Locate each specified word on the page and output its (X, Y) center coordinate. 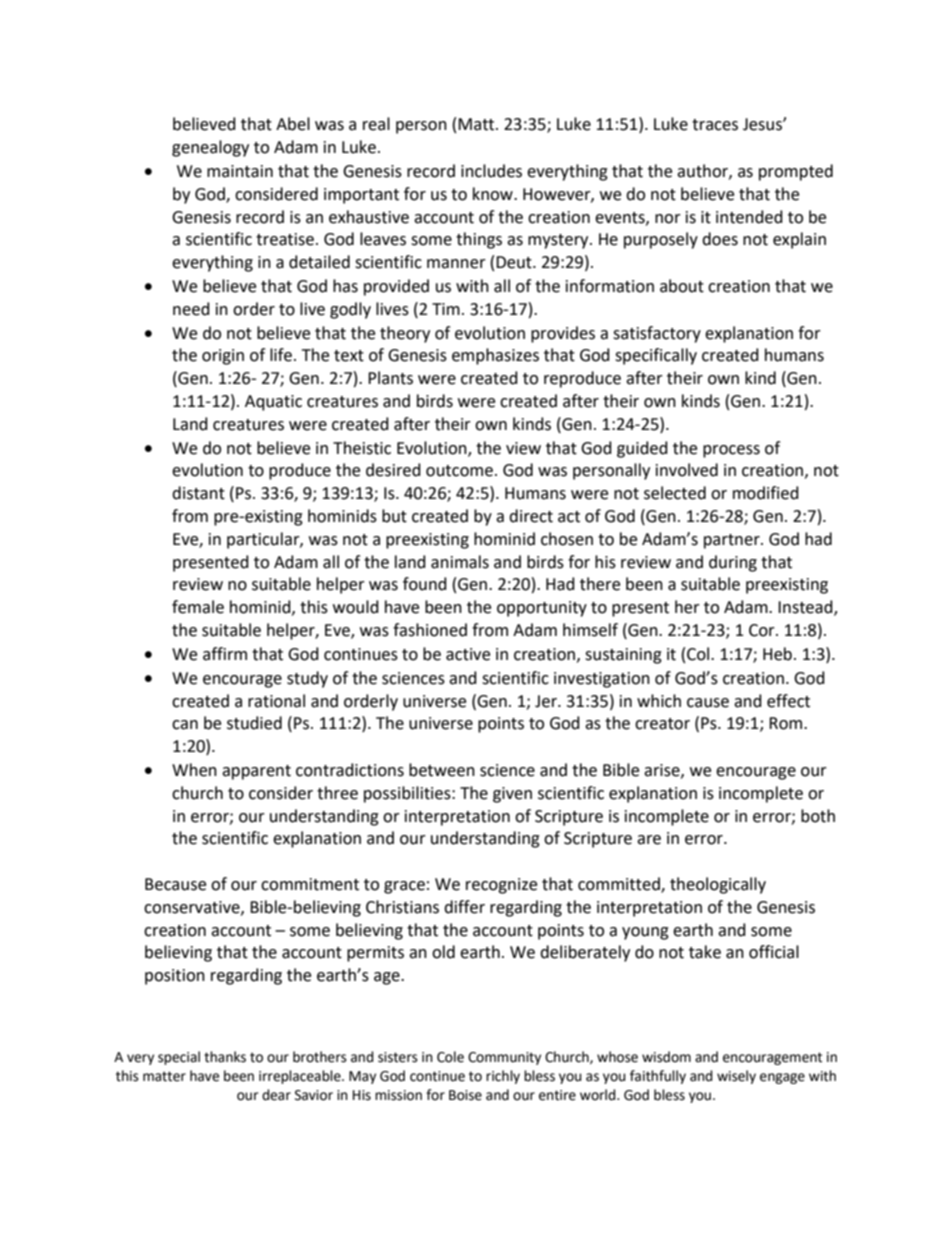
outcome (459, 471)
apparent (256, 772)
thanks (225, 1057)
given (512, 795)
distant (198, 493)
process (731, 451)
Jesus (763, 124)
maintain (240, 171)
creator (662, 724)
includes (491, 171)
